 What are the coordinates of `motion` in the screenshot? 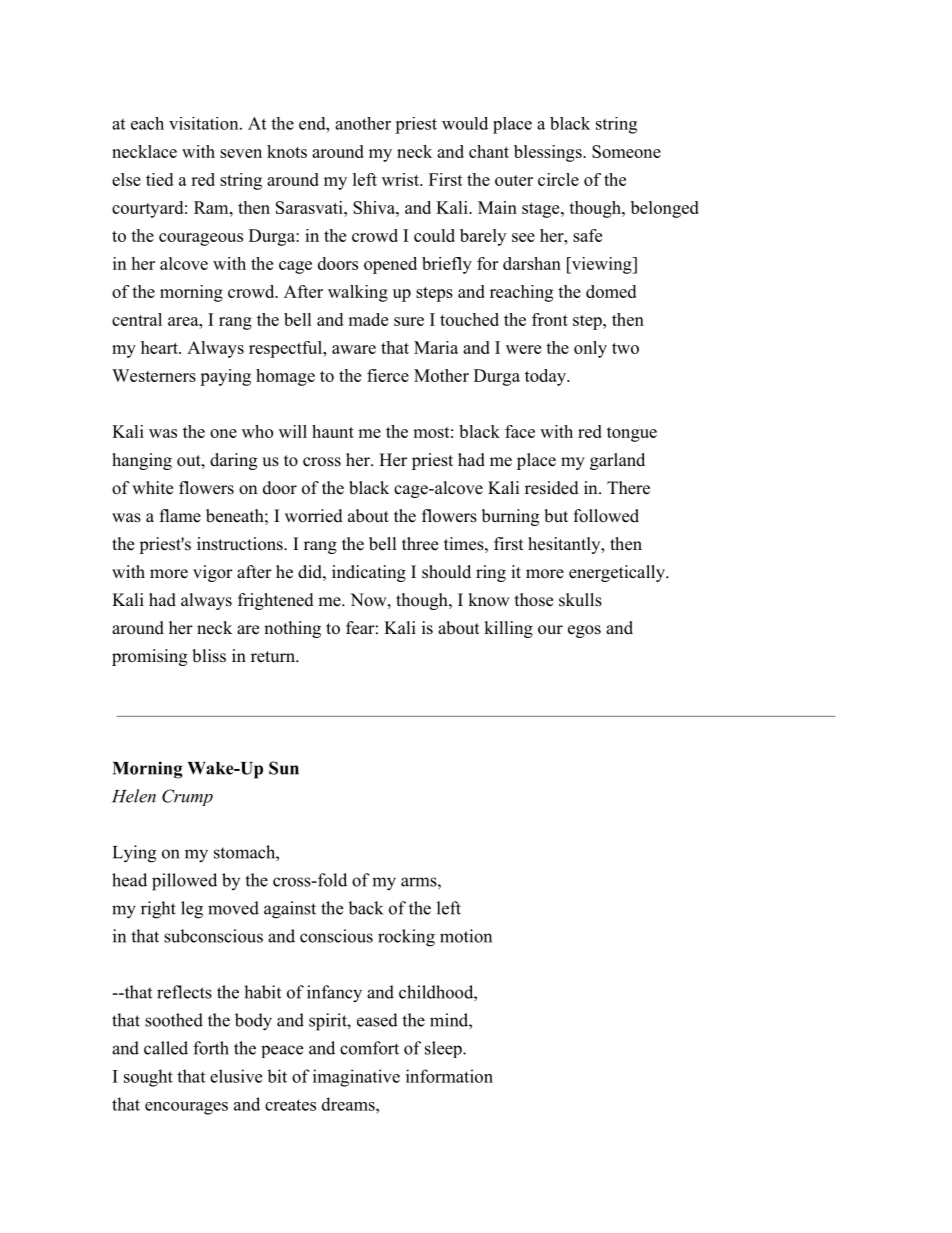 It's located at (466, 936).
